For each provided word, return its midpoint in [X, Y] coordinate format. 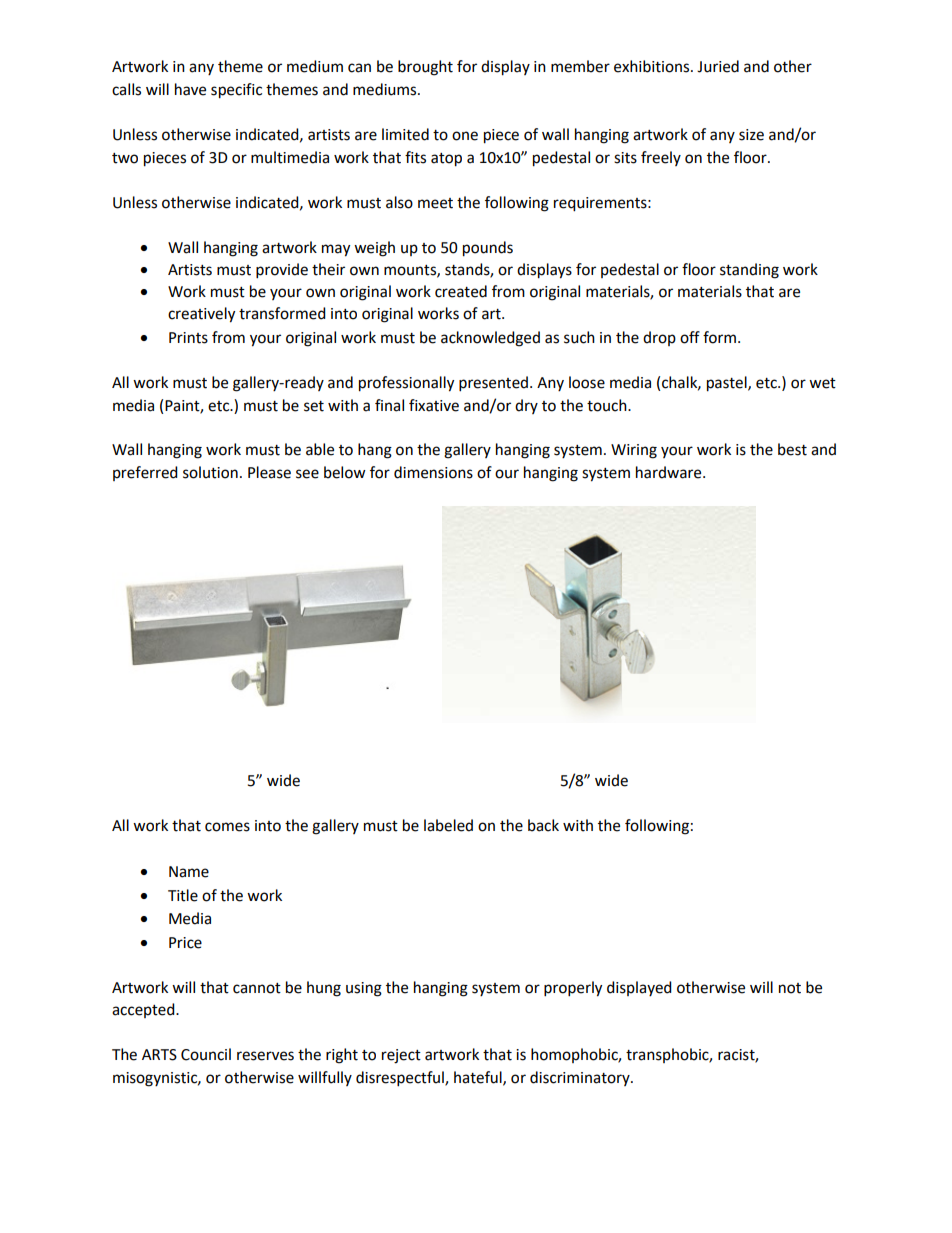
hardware [670, 472]
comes [227, 827]
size [751, 135]
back [543, 825]
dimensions [433, 472]
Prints [188, 338]
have [190, 89]
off [690, 337]
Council [206, 1054]
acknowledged [490, 339]
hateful [479, 1078]
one [465, 136]
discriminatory [581, 1078]
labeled [448, 825]
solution [210, 472]
